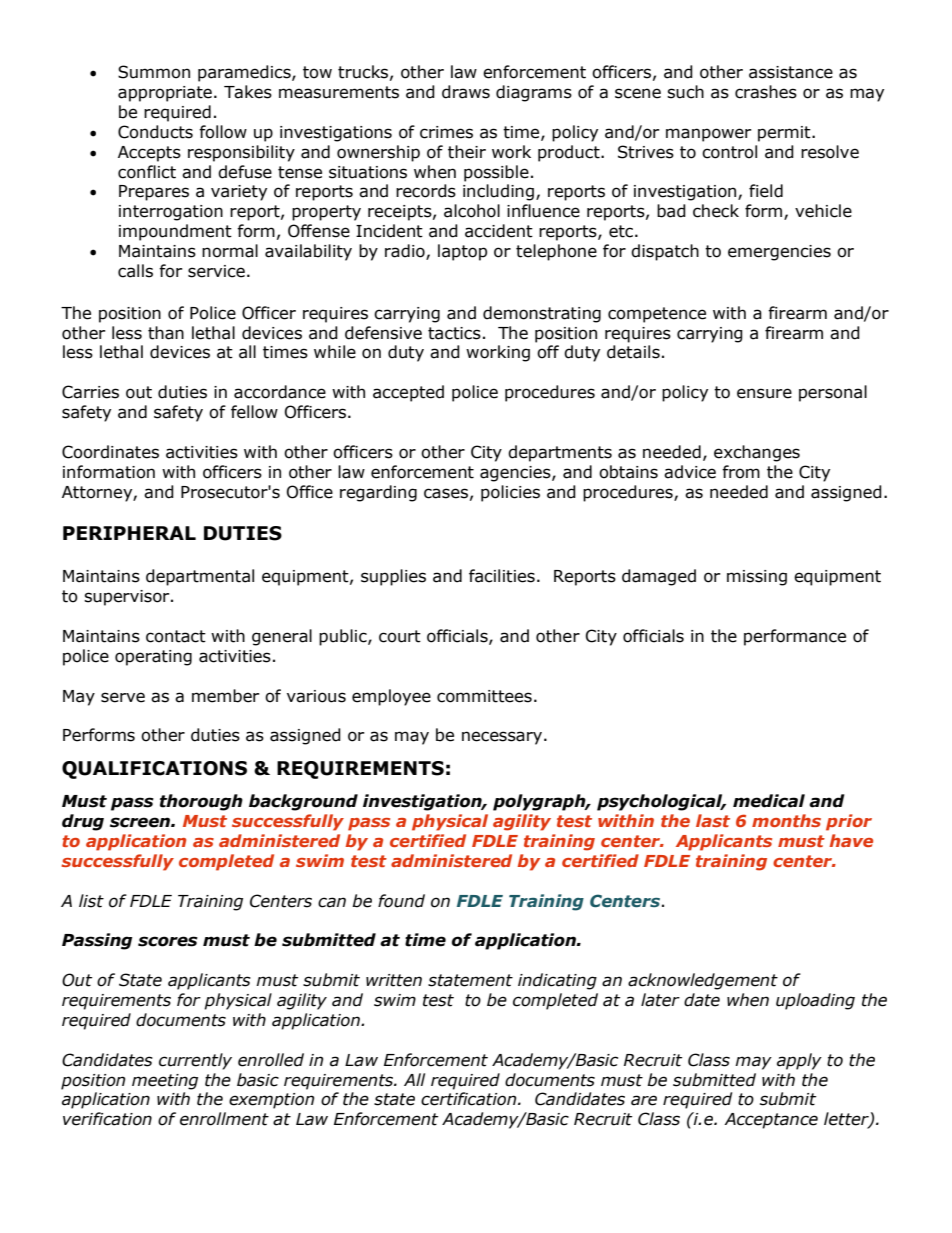 Image resolution: width=952 pixels, height=1233 pixels. Describe the element at coordinates (200, 577) in the document. I see `departmental` at that location.
